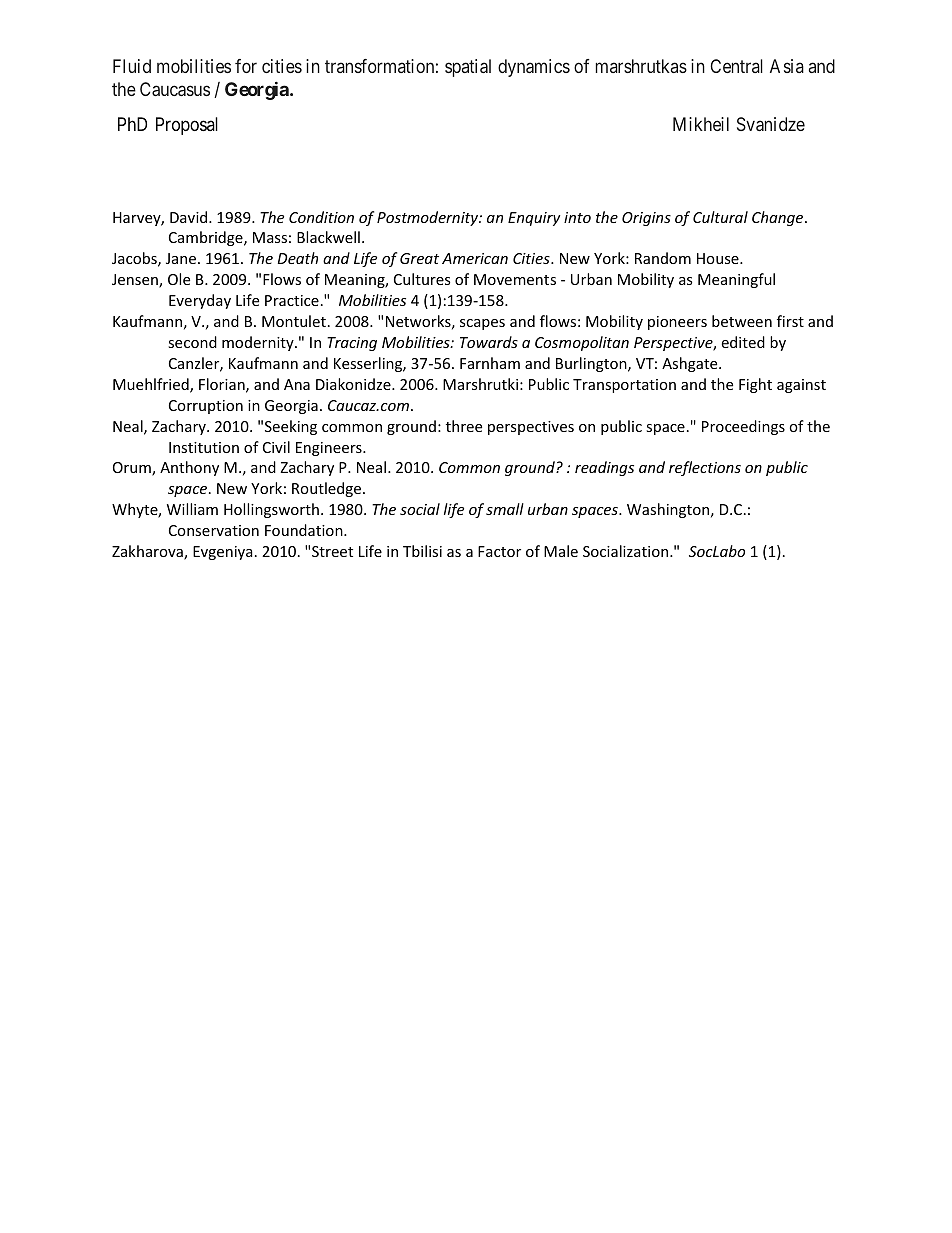  Describe the element at coordinates (561, 551) in the screenshot. I see `Male` at that location.
